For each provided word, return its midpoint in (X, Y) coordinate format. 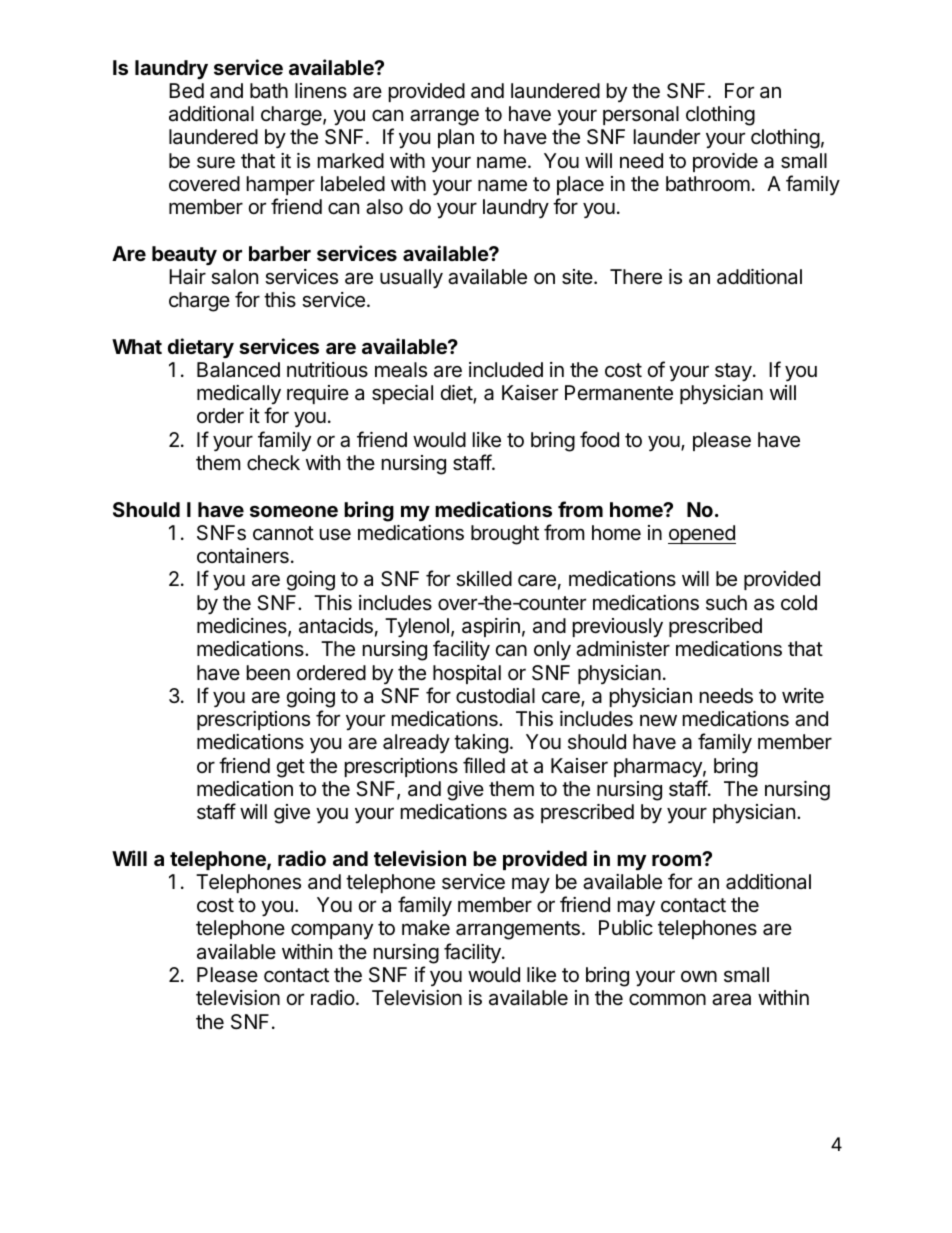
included (506, 369)
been (268, 673)
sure (216, 162)
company (332, 931)
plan (456, 138)
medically (239, 396)
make (426, 928)
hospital (467, 674)
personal (641, 115)
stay (734, 372)
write (803, 695)
